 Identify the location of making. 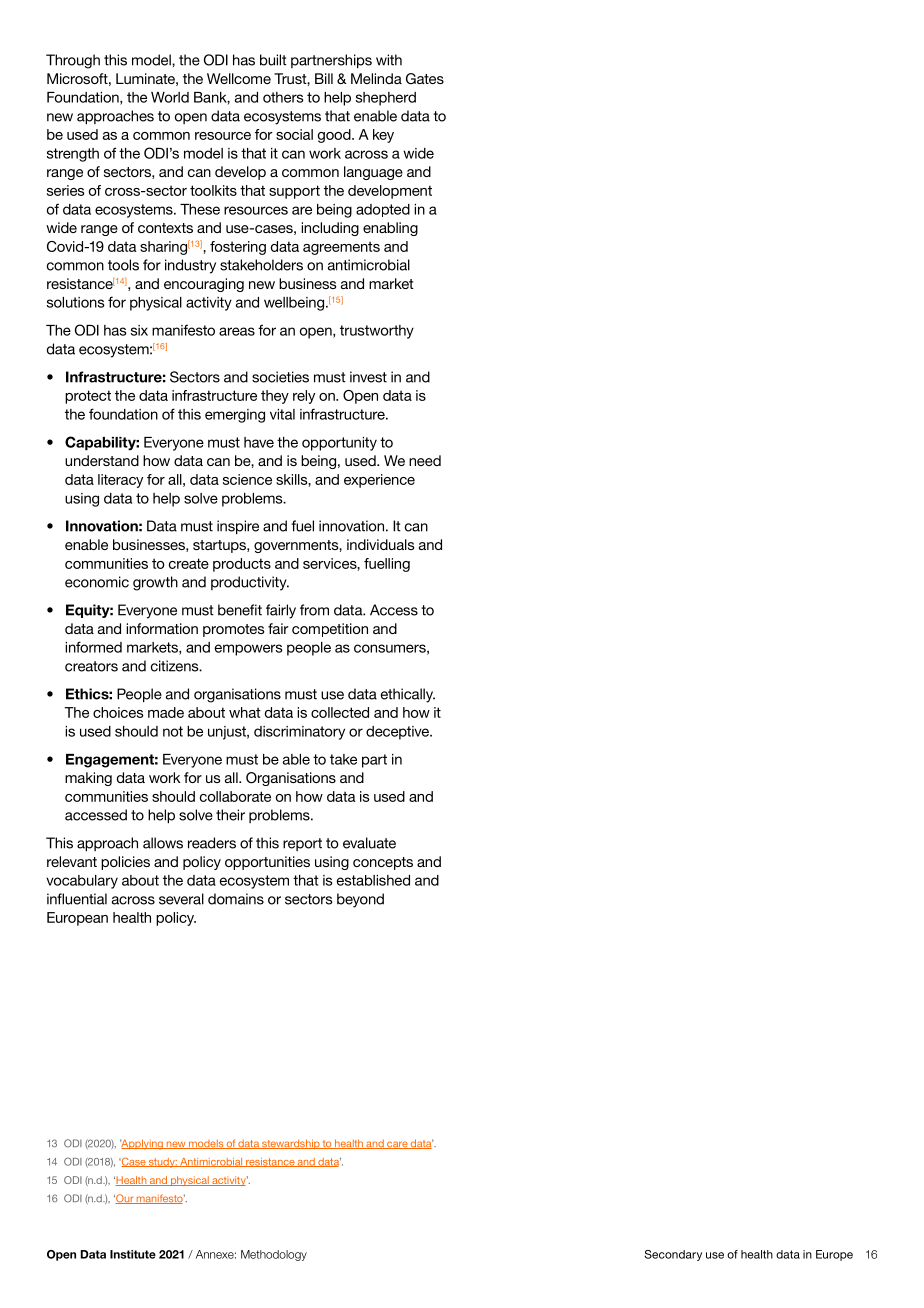
(88, 779).
